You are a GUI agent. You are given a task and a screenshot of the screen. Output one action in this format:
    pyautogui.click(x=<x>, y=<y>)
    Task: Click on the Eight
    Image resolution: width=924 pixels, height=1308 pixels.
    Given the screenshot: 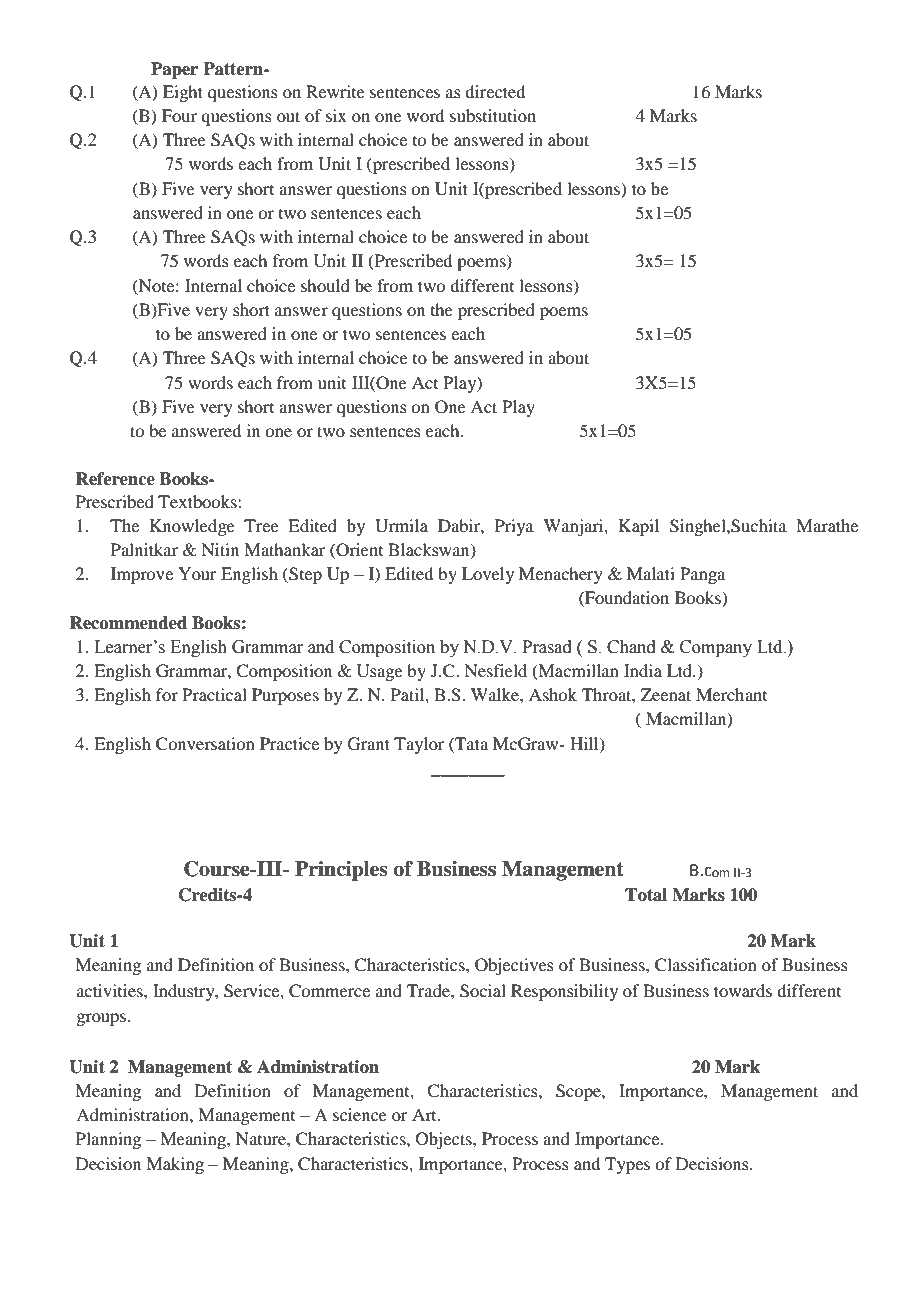 What is the action you would take?
    pyautogui.click(x=183, y=93)
